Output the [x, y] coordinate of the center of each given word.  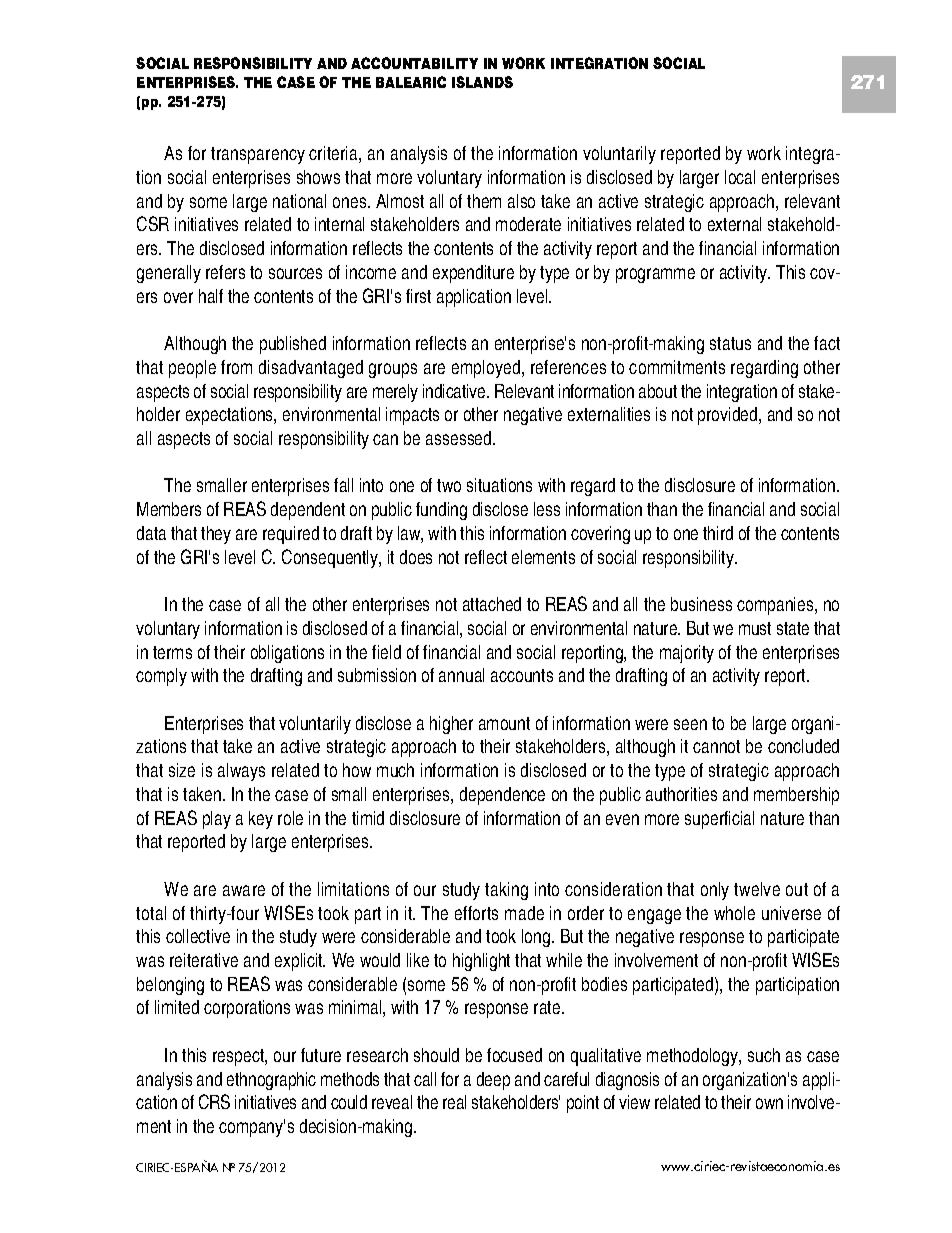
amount [504, 723]
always [241, 772]
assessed [460, 438]
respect [239, 1057]
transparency [258, 155]
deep [493, 1081]
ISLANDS [482, 82]
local [740, 177]
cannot [716, 746]
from [236, 367]
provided [729, 416]
